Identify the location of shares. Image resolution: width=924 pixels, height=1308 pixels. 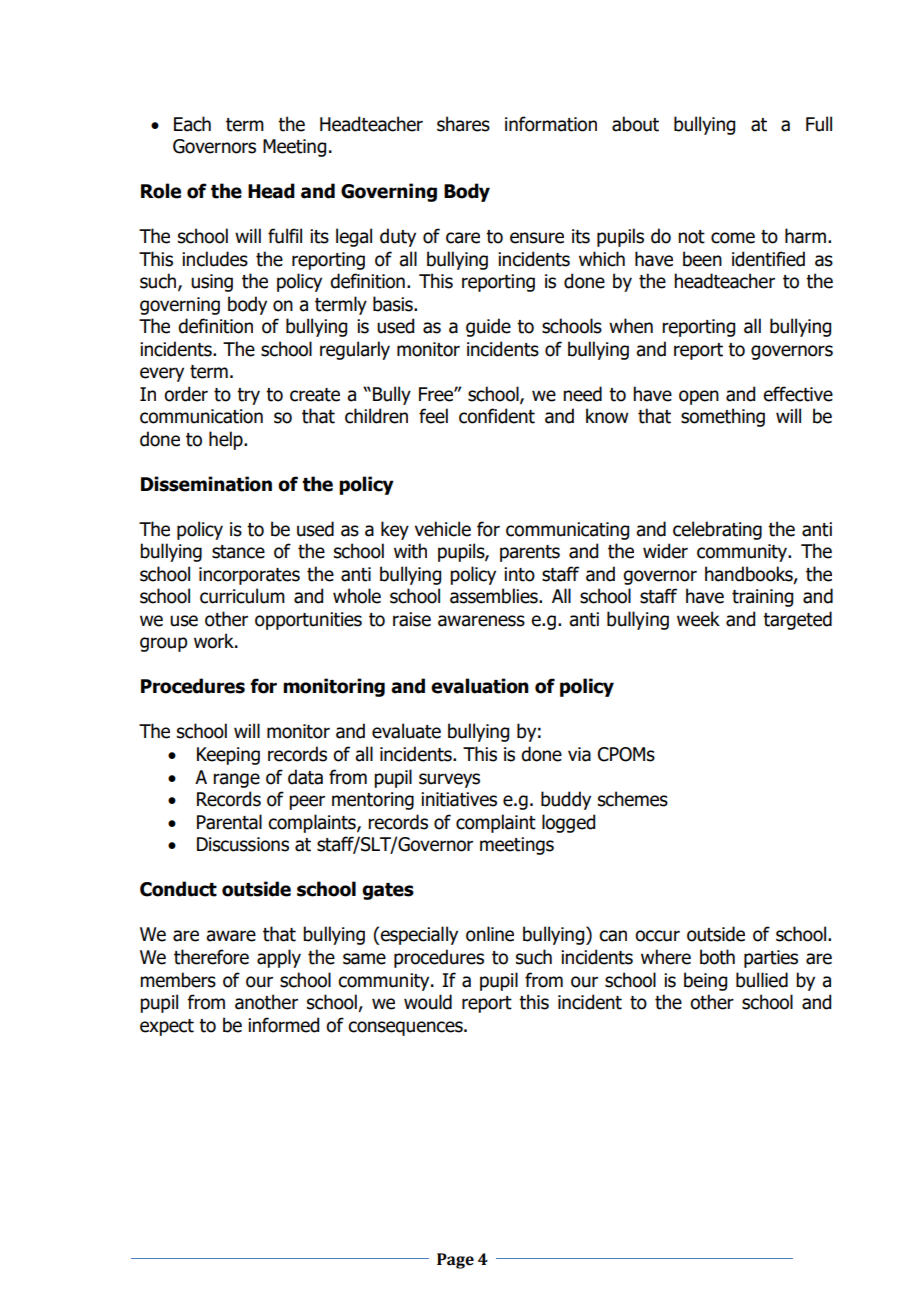
(463, 124).
